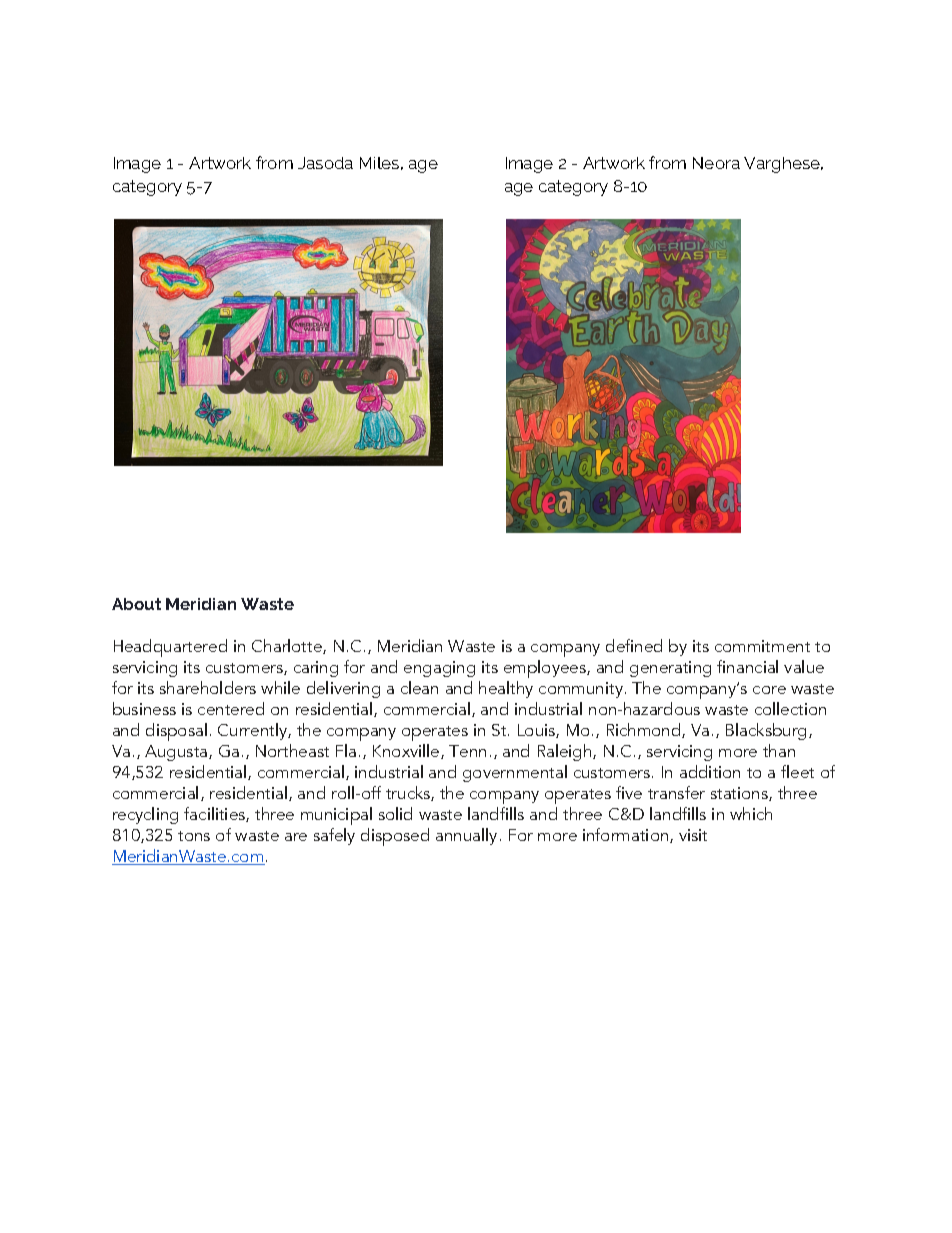 This image has width=952, height=1233. Describe the element at coordinates (693, 835) in the image. I see `visit` at that location.
